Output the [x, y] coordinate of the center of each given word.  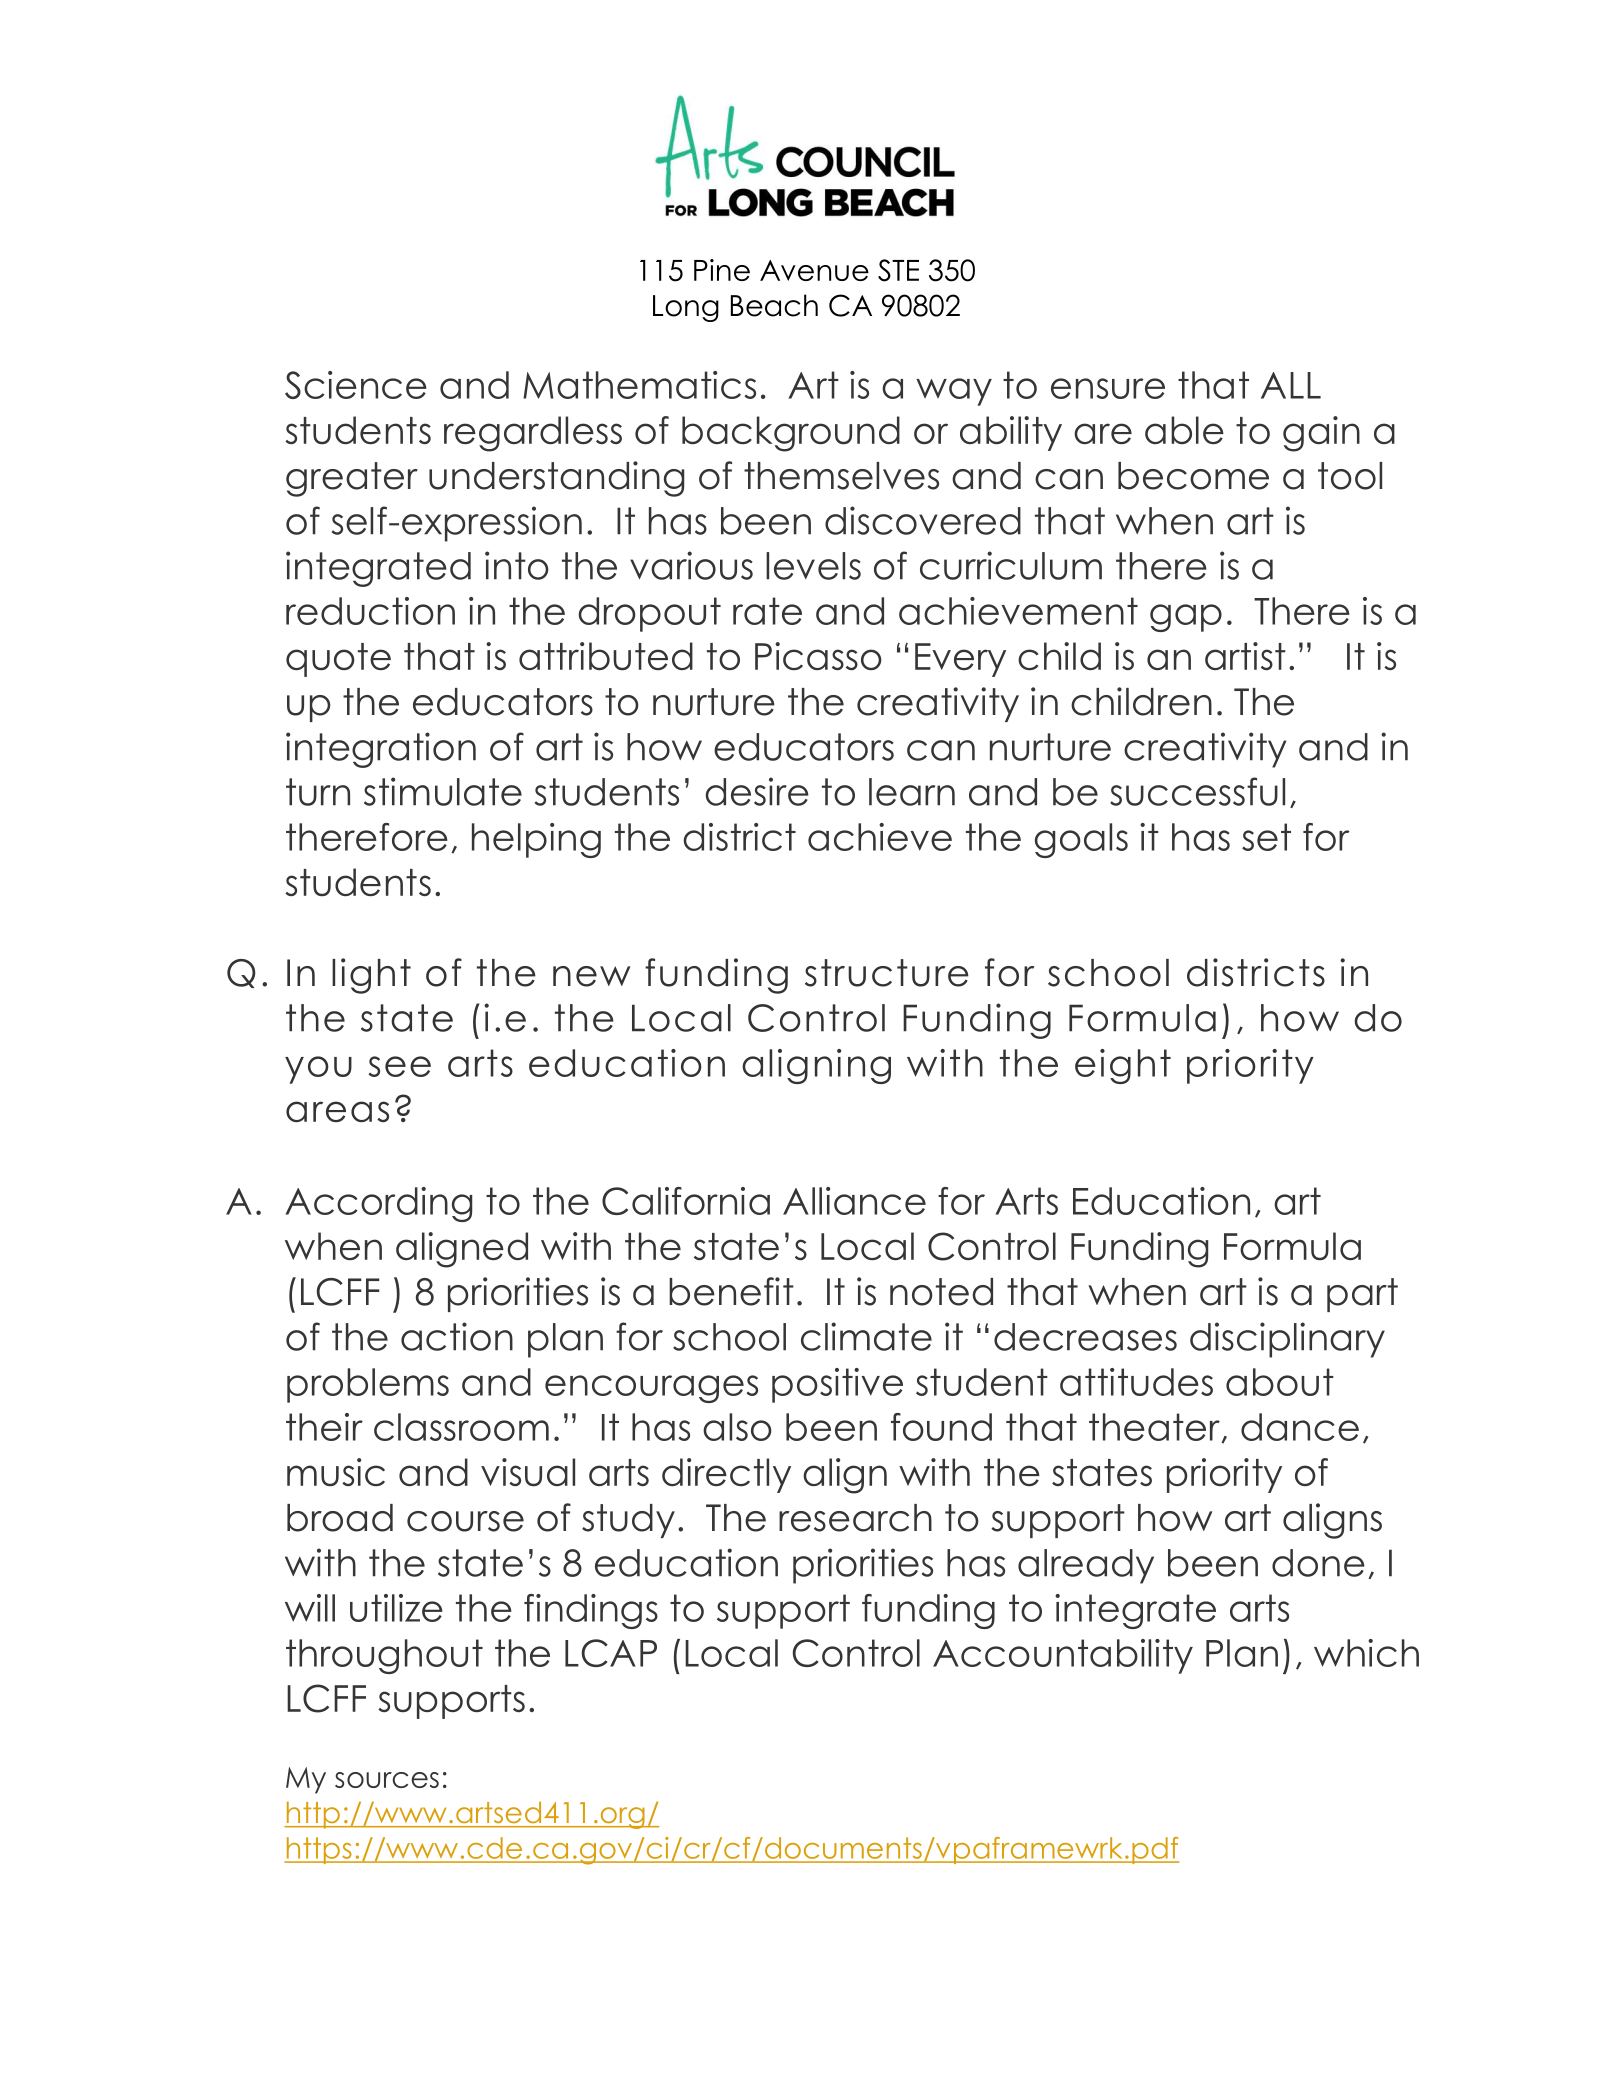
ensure [1108, 388]
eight [1123, 1066]
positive [837, 1385]
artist [1245, 656]
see [399, 1066]
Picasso [818, 656]
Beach [774, 305]
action [457, 1336]
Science [356, 385]
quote [338, 660]
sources [387, 1780]
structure [887, 973]
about [1280, 1382]
